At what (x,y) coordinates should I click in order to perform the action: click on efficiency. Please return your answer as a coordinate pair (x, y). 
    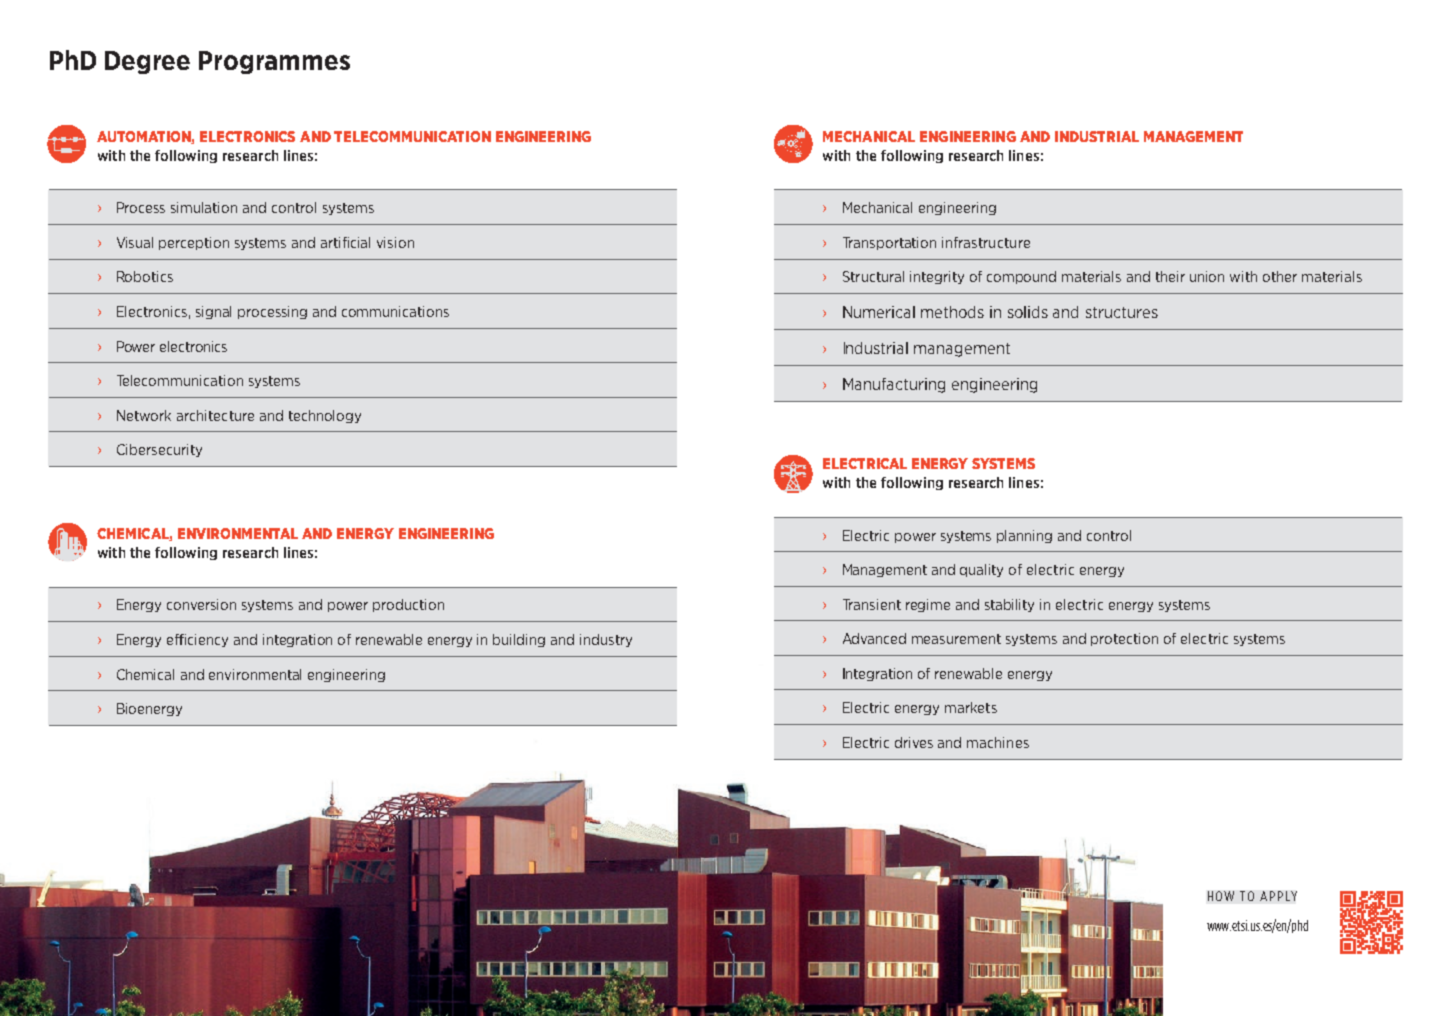
    Looking at the image, I should click on (197, 640).
